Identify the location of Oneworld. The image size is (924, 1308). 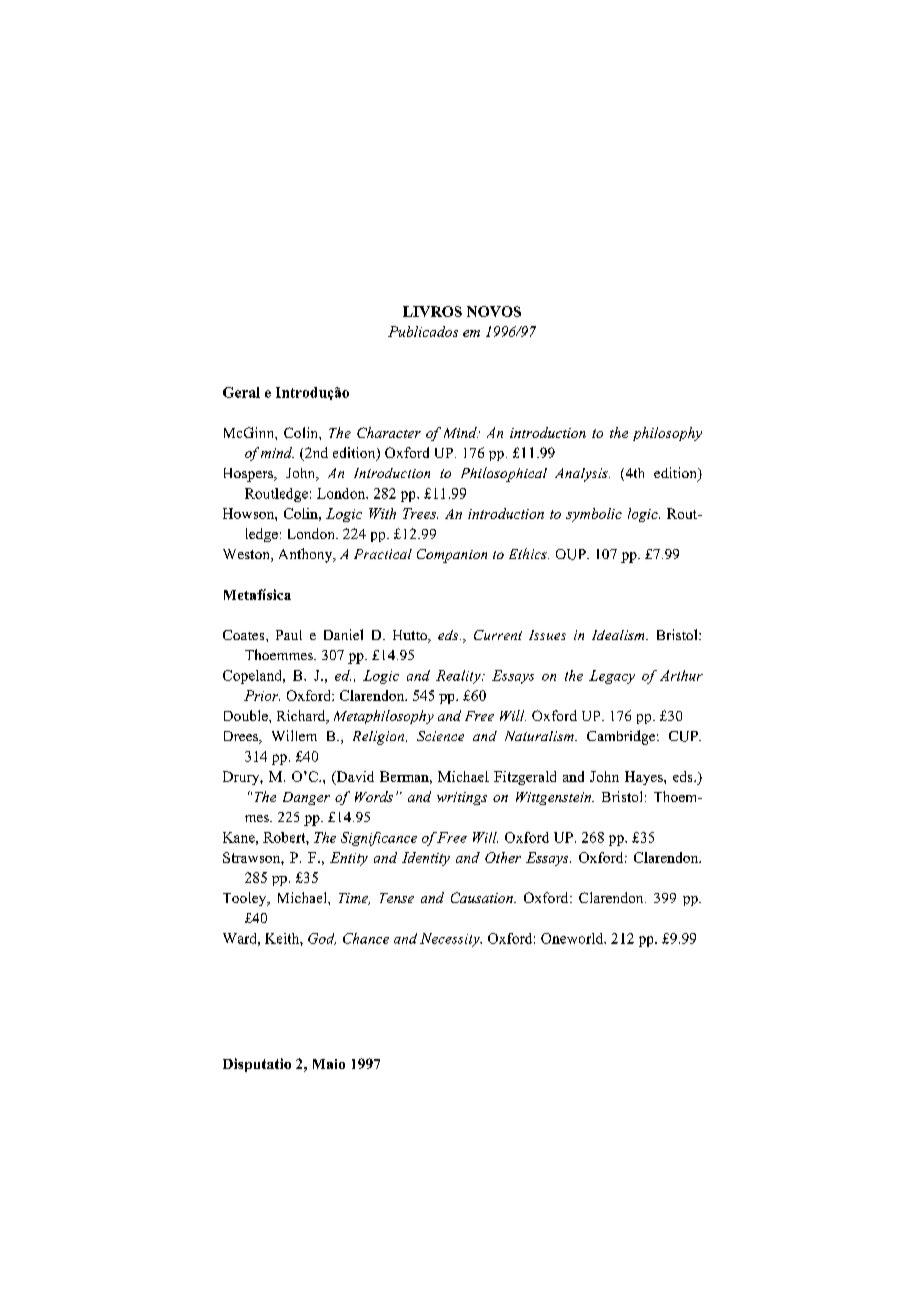
(573, 938).
